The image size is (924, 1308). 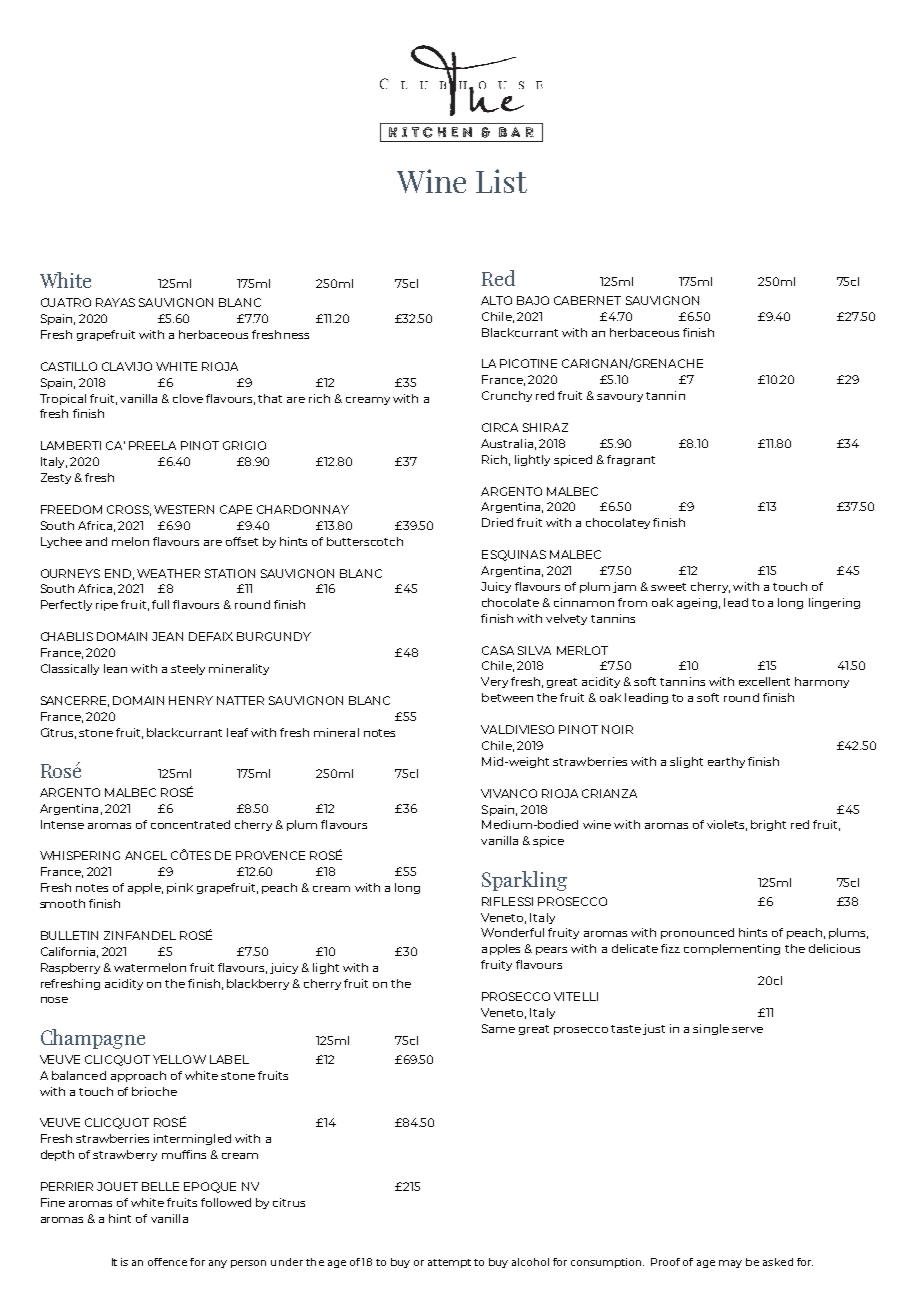 I want to click on Same, so click(x=498, y=1028).
